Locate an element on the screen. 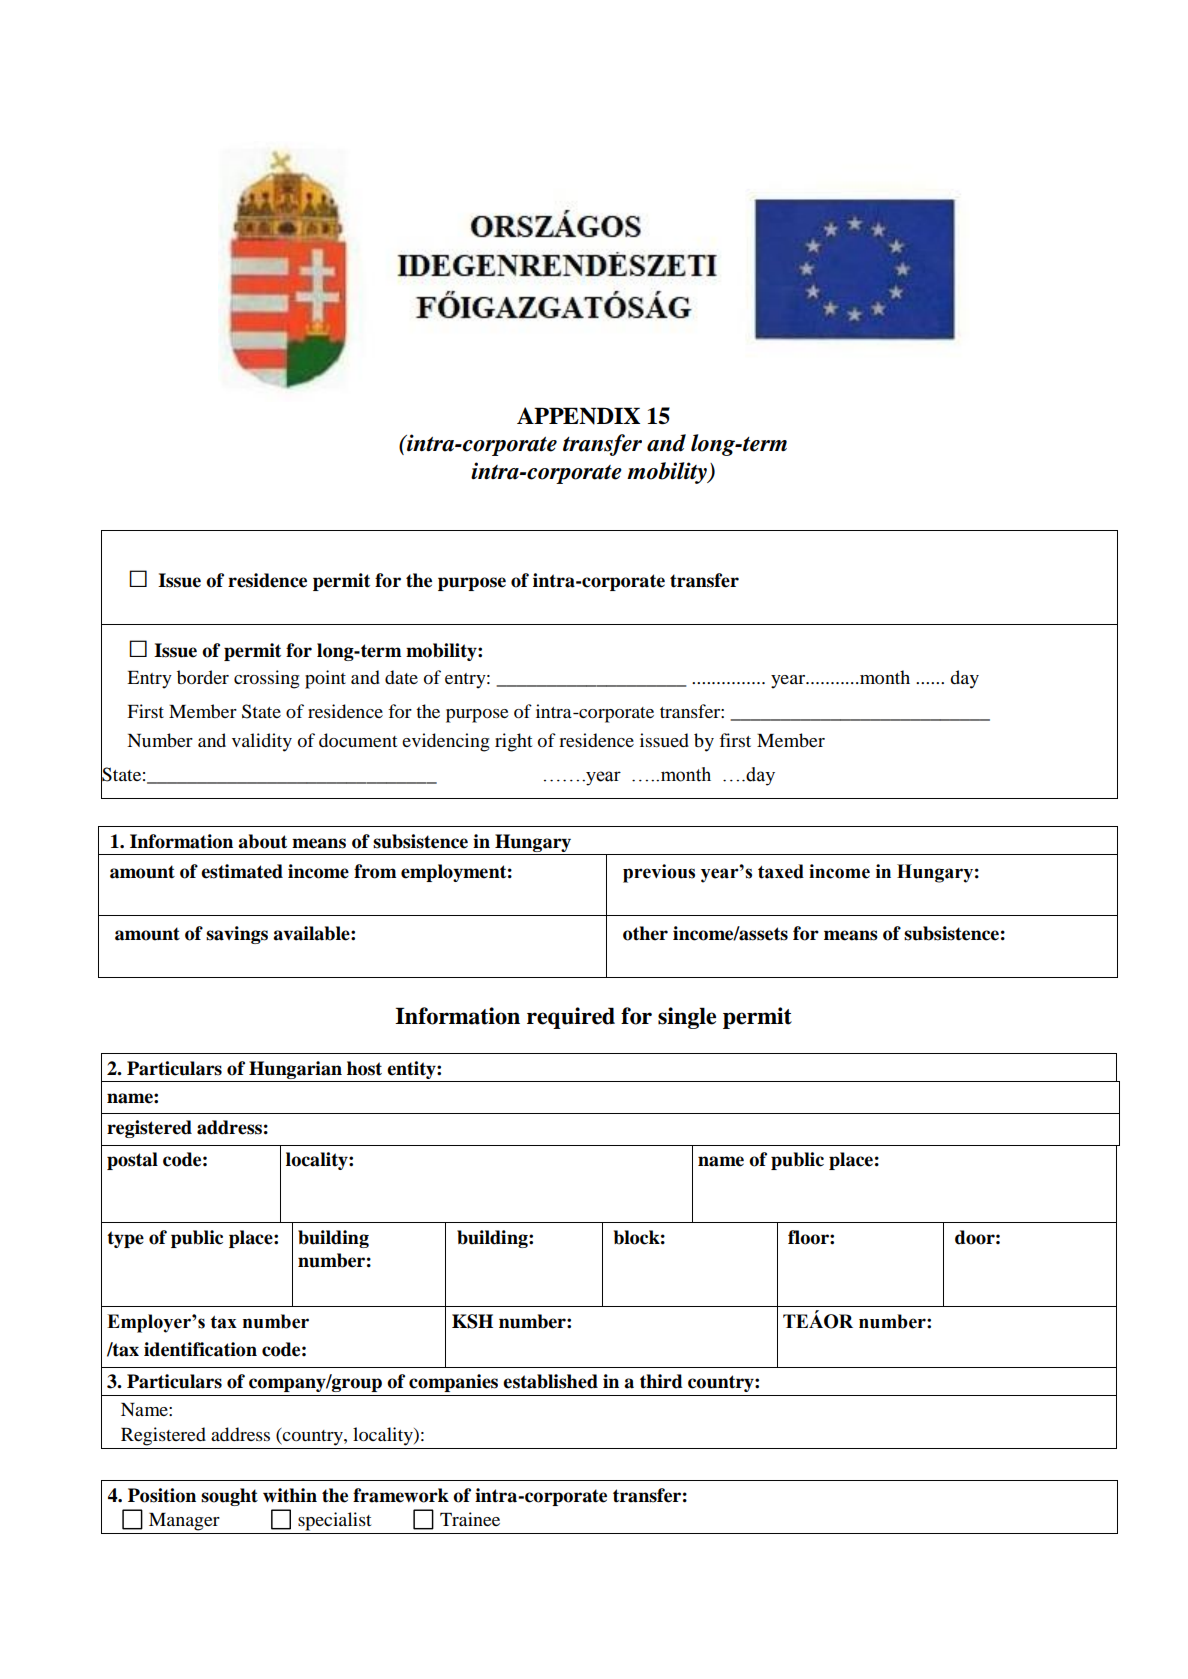 This screenshot has width=1188, height=1679. border is located at coordinates (203, 677).
